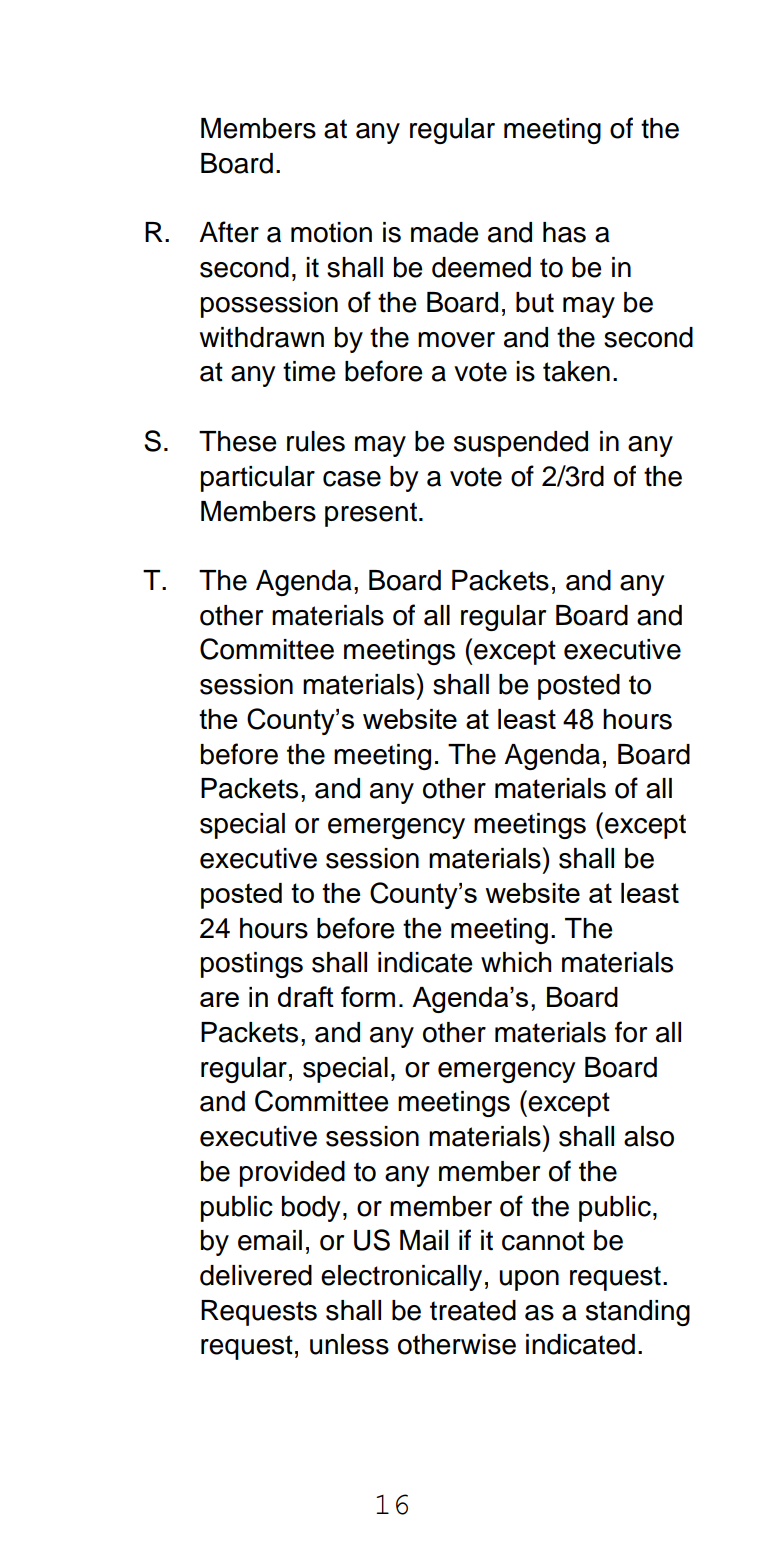  I want to click on case, so click(352, 479).
